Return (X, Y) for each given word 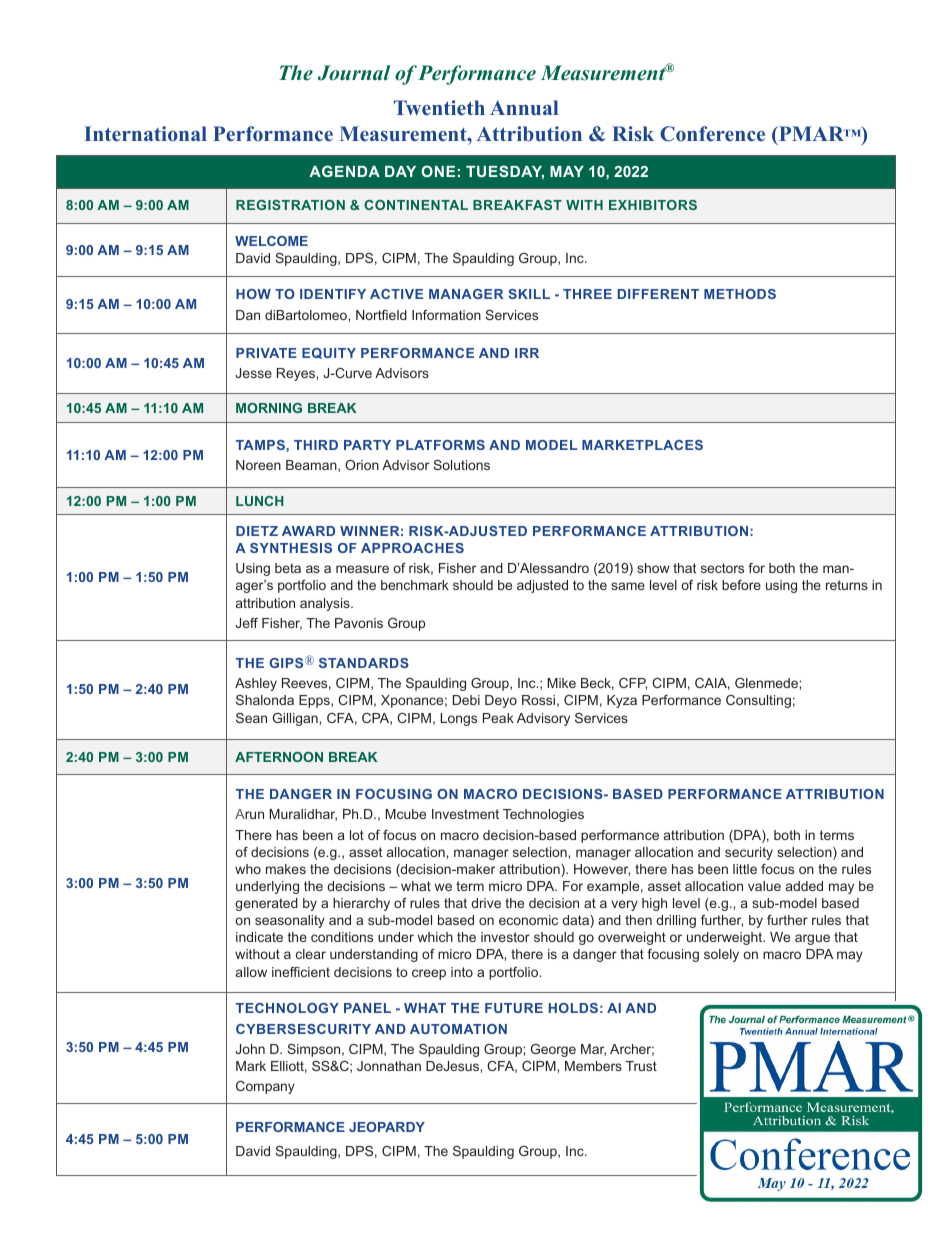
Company (265, 1087)
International (145, 133)
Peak (498, 718)
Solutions (461, 465)
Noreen (258, 465)
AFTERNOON (279, 757)
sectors (722, 568)
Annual (524, 107)
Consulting (758, 701)
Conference (712, 134)
